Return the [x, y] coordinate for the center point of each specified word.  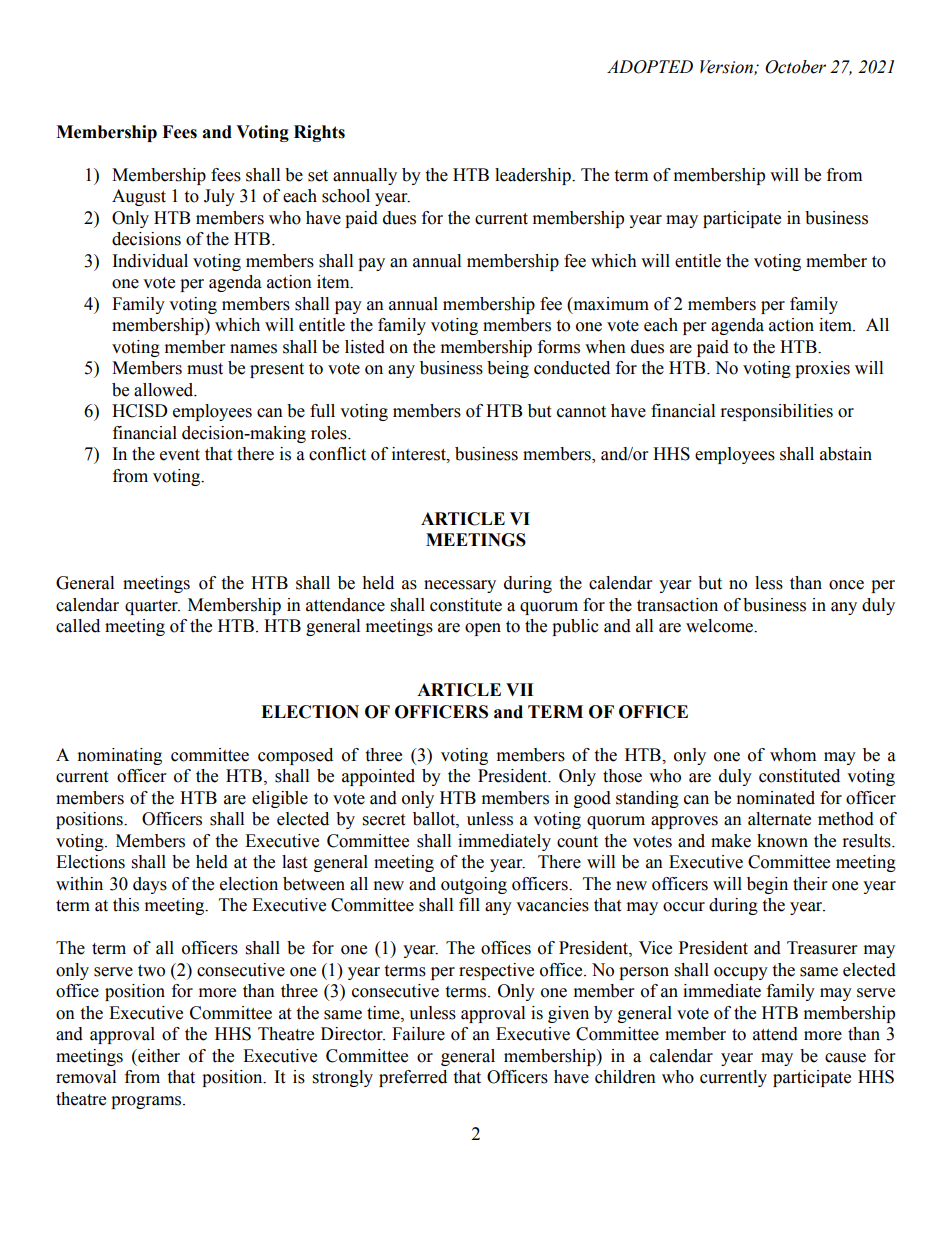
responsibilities [777, 412]
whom [793, 755]
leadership [534, 176]
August [139, 197]
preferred [413, 1078]
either [158, 1056]
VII [519, 689]
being [508, 369]
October [795, 67]
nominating [120, 756]
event [180, 455]
